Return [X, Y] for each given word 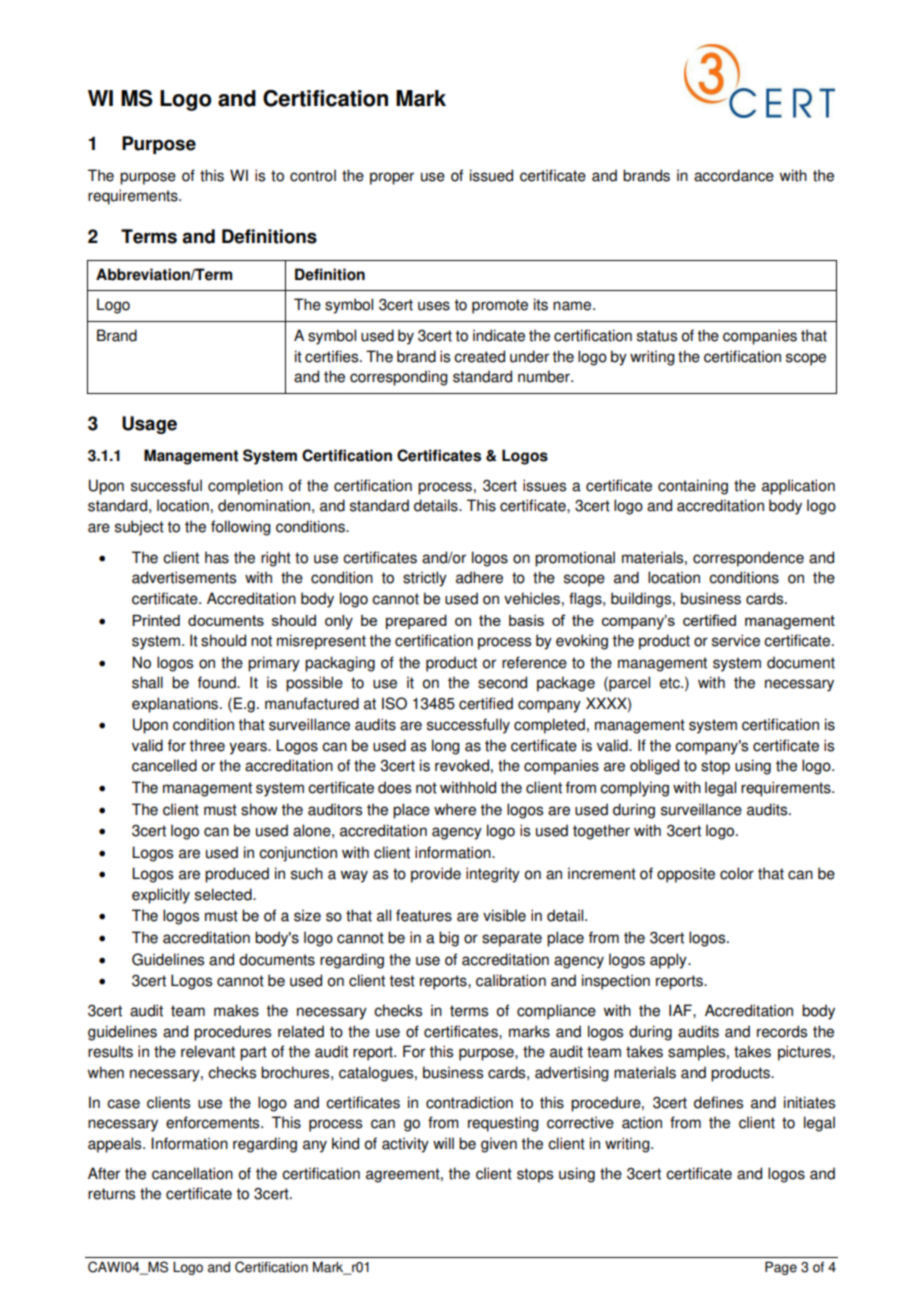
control [313, 175]
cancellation [192, 1173]
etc [671, 683]
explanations [176, 705]
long [446, 747]
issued [491, 175]
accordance [734, 175]
